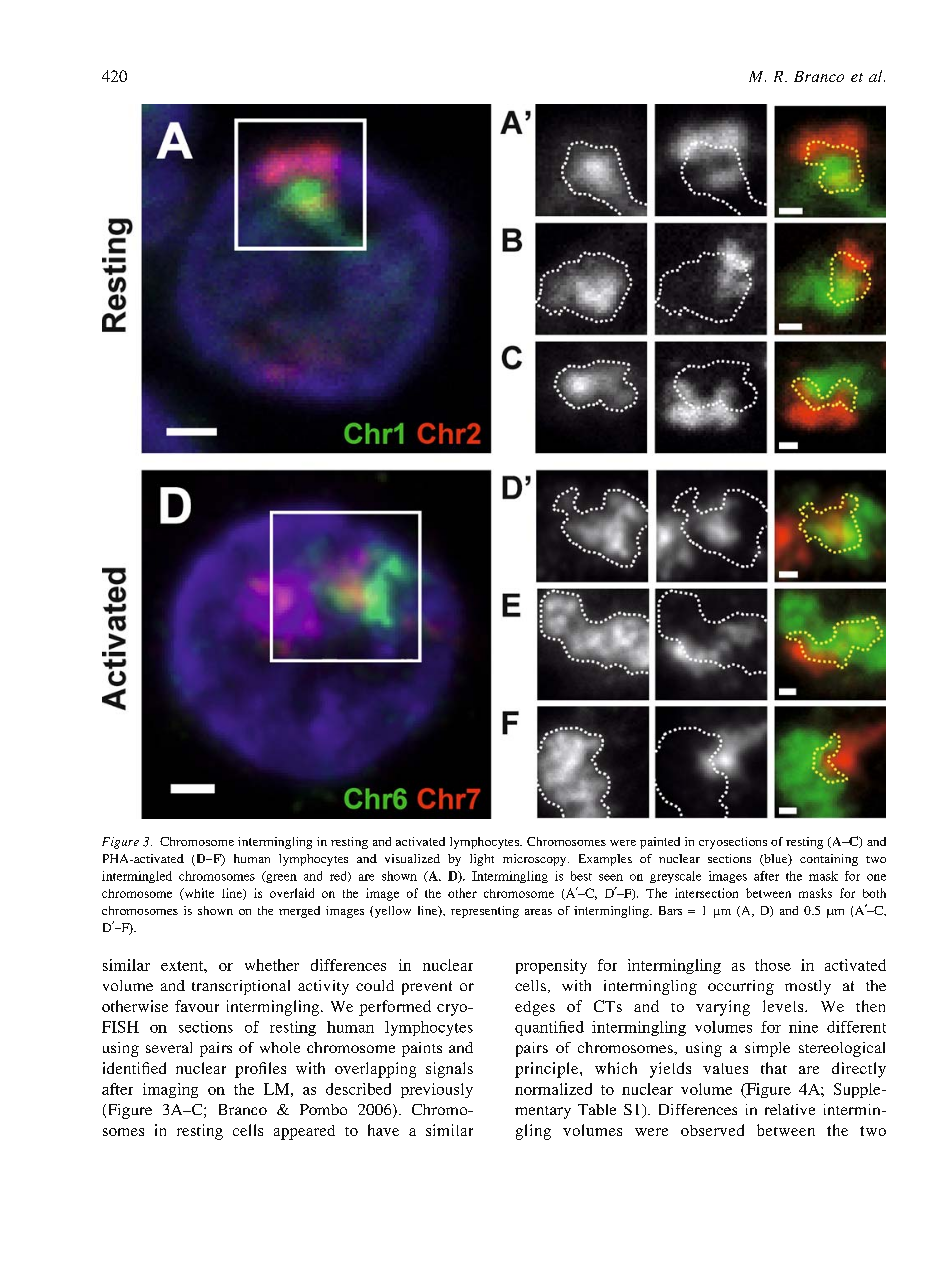 This image has width=952, height=1273. What do you see at coordinates (169, 1047) in the image?
I see `several` at bounding box center [169, 1047].
